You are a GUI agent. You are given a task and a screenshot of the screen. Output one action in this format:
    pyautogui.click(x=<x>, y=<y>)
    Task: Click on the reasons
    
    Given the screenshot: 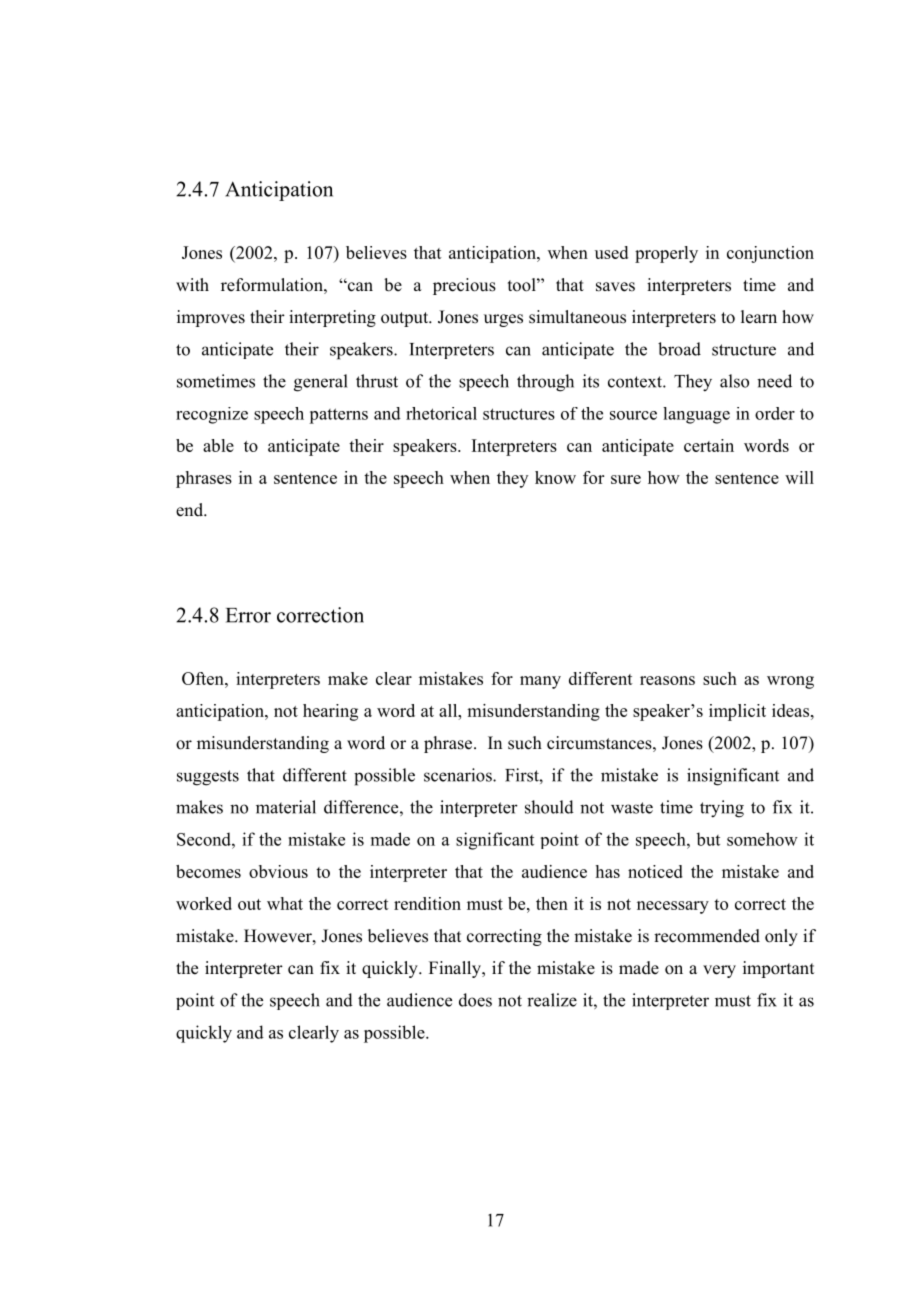 What is the action you would take?
    pyautogui.click(x=667, y=680)
